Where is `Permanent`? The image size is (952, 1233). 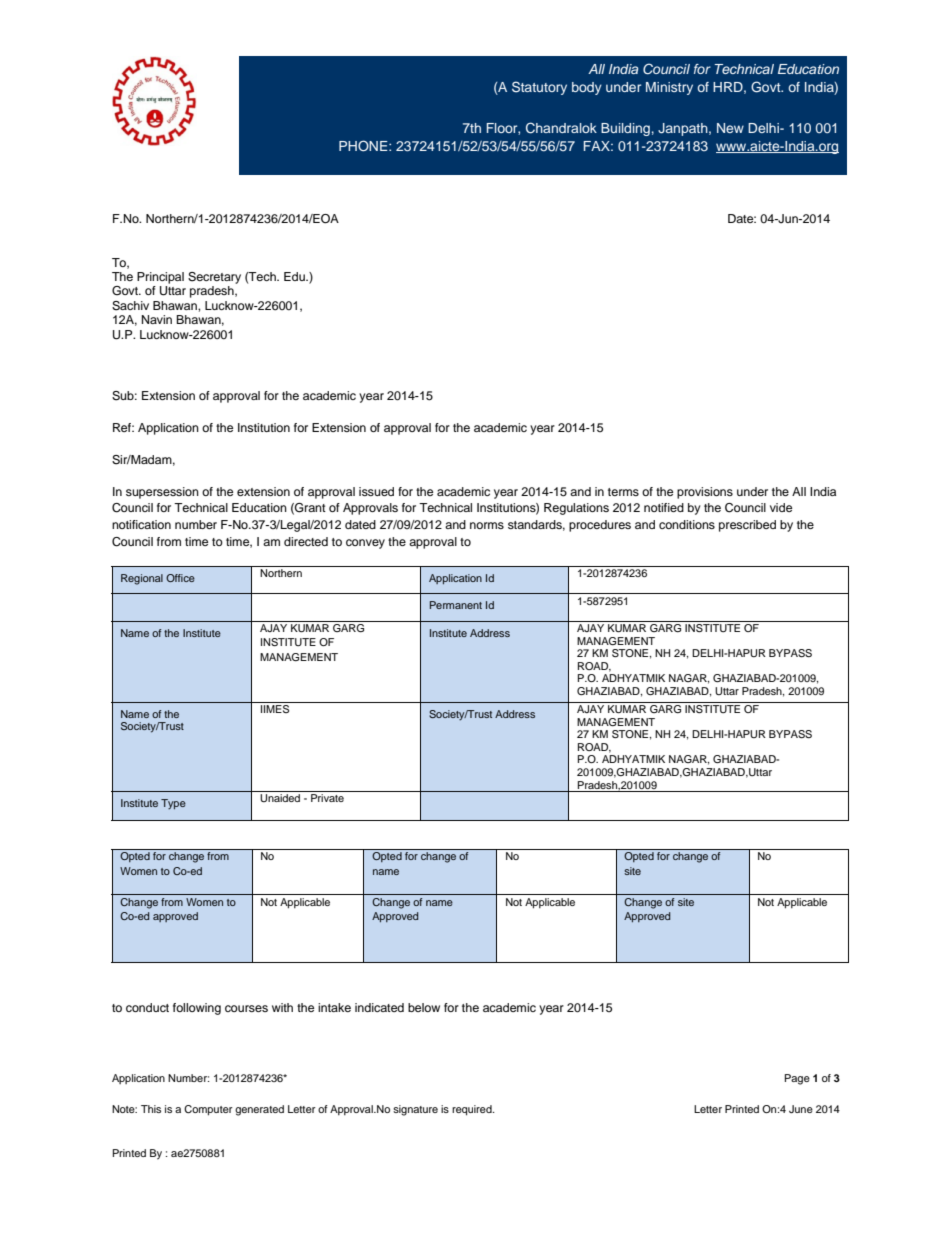
Permanent is located at coordinates (456, 605).
